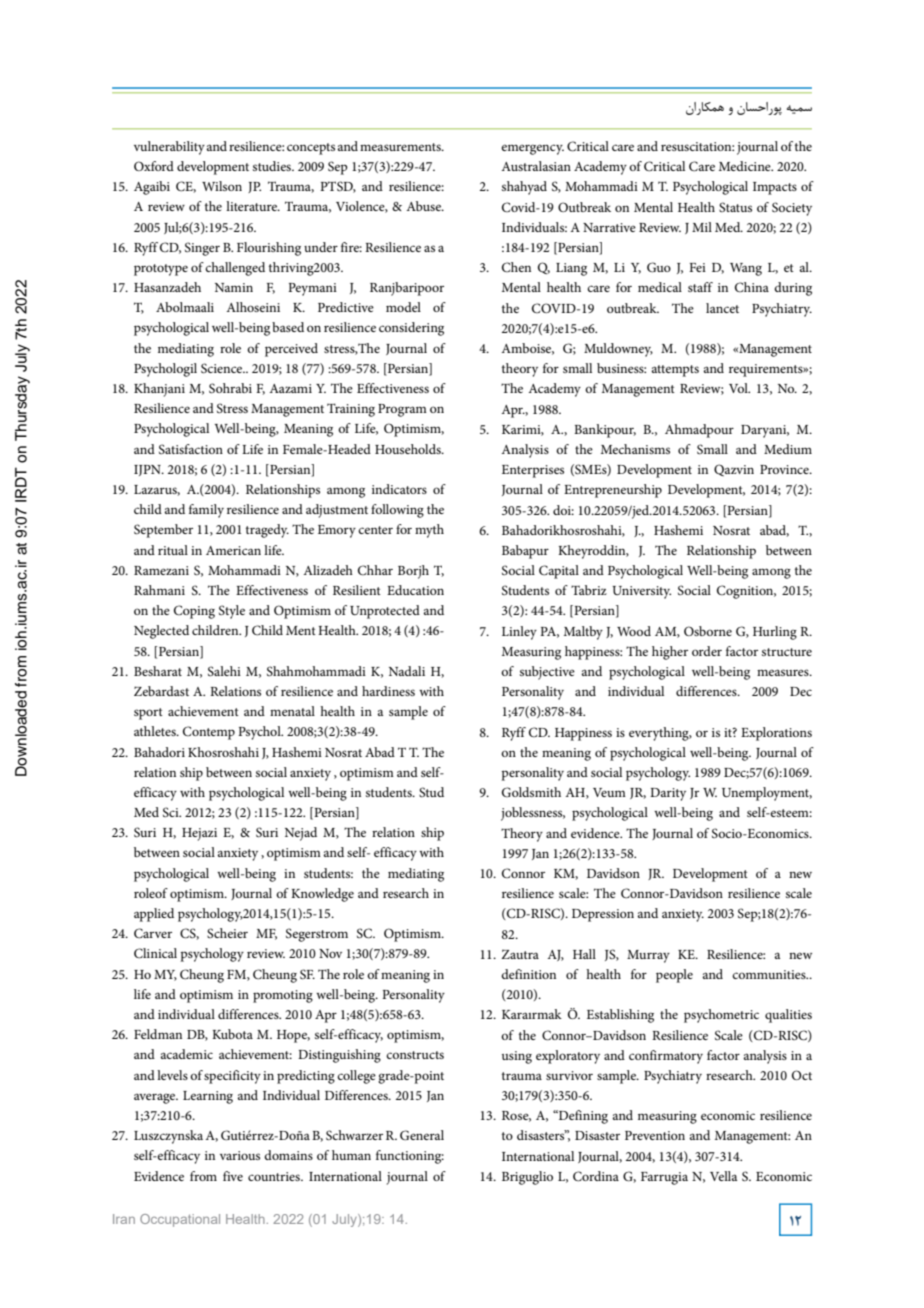  What do you see at coordinates (746, 166) in the screenshot?
I see `Medicine` at bounding box center [746, 166].
